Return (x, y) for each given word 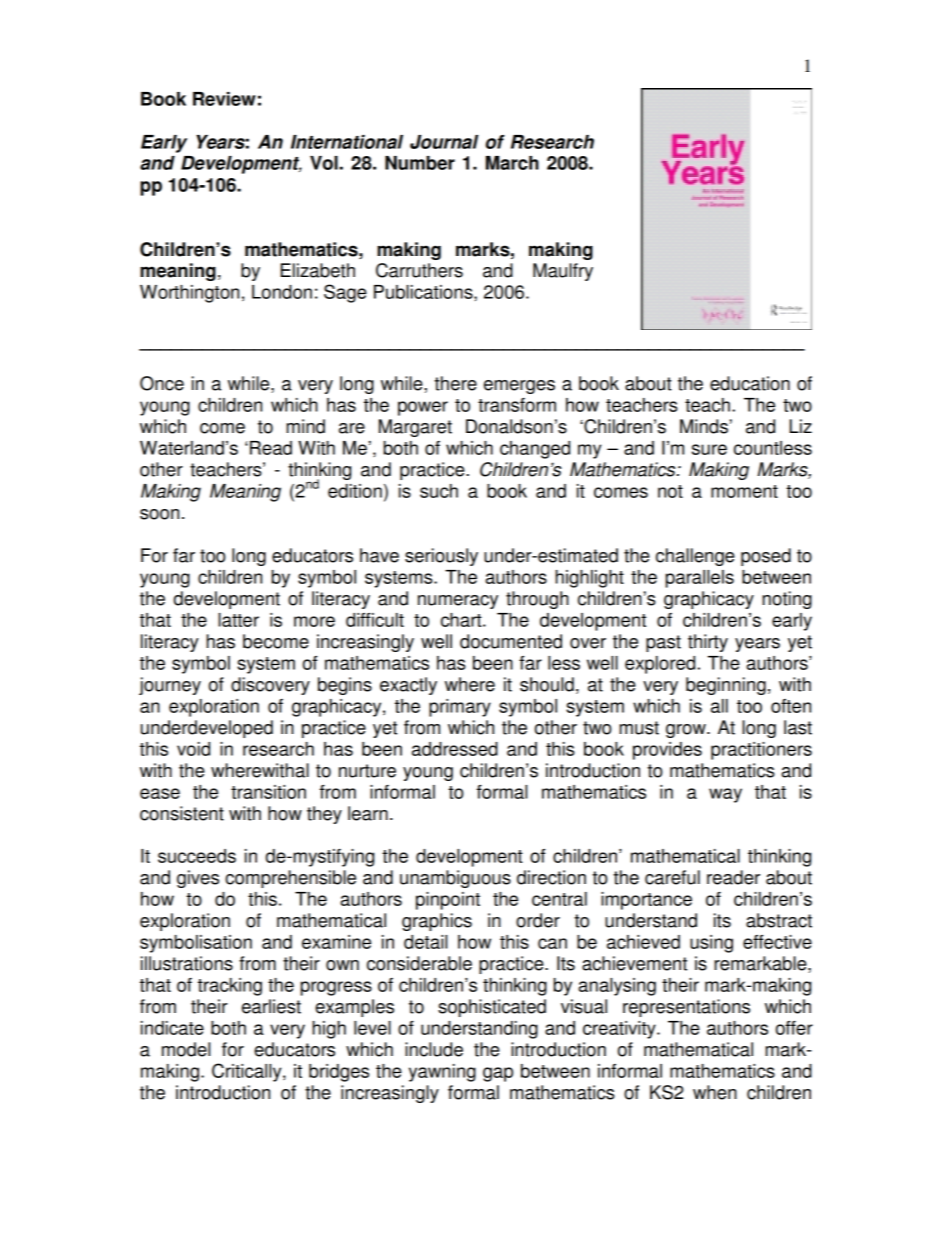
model (186, 1049)
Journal (444, 142)
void (193, 749)
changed (535, 450)
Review (224, 99)
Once (162, 383)
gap (498, 1074)
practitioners (761, 751)
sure (709, 449)
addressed (455, 749)
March (512, 163)
